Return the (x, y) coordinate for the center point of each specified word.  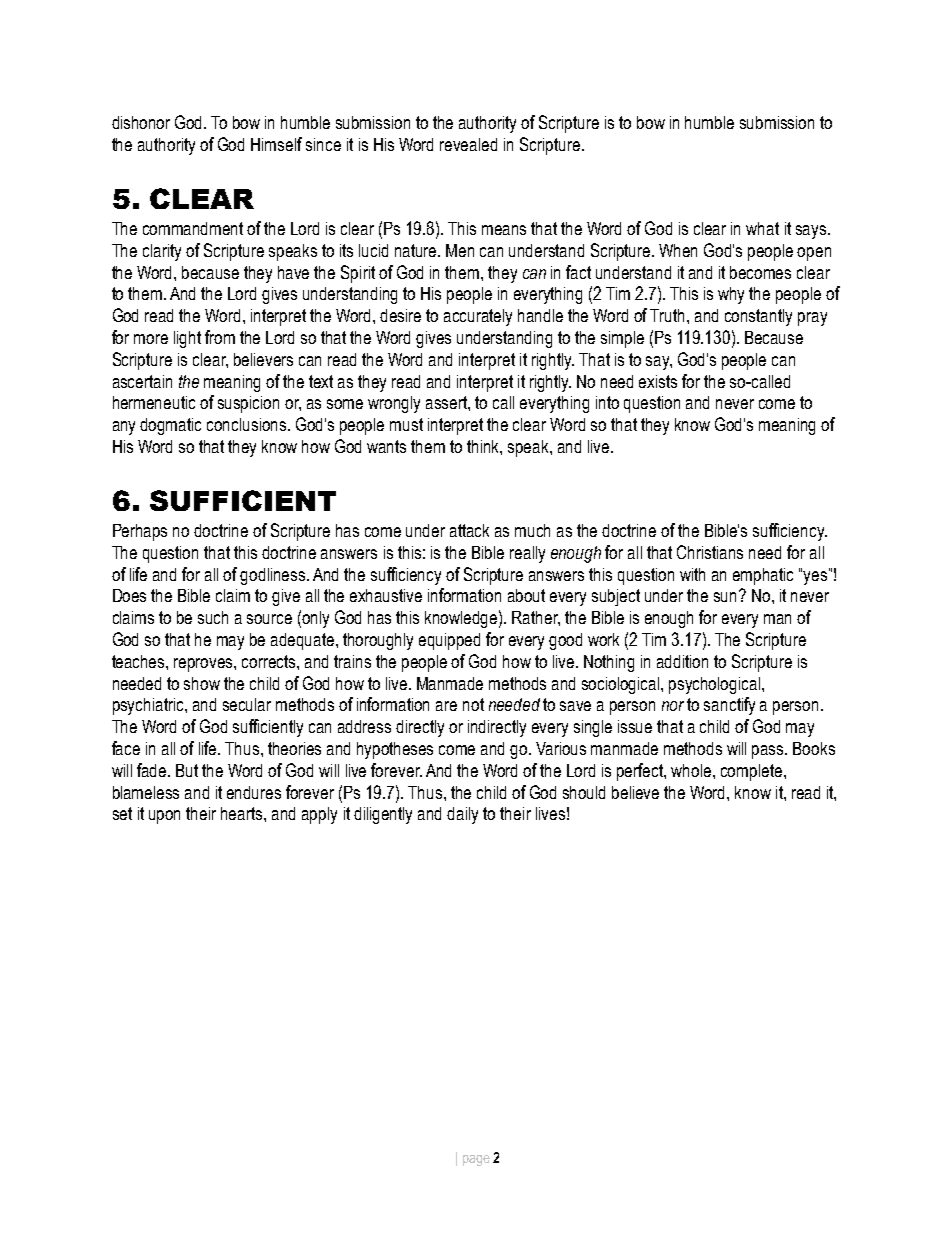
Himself (276, 144)
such (213, 617)
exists (658, 381)
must (406, 424)
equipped (449, 641)
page (476, 1160)
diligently (383, 815)
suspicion (248, 404)
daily (462, 815)
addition (682, 661)
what (762, 228)
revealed (468, 144)
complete (753, 772)
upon (164, 817)
